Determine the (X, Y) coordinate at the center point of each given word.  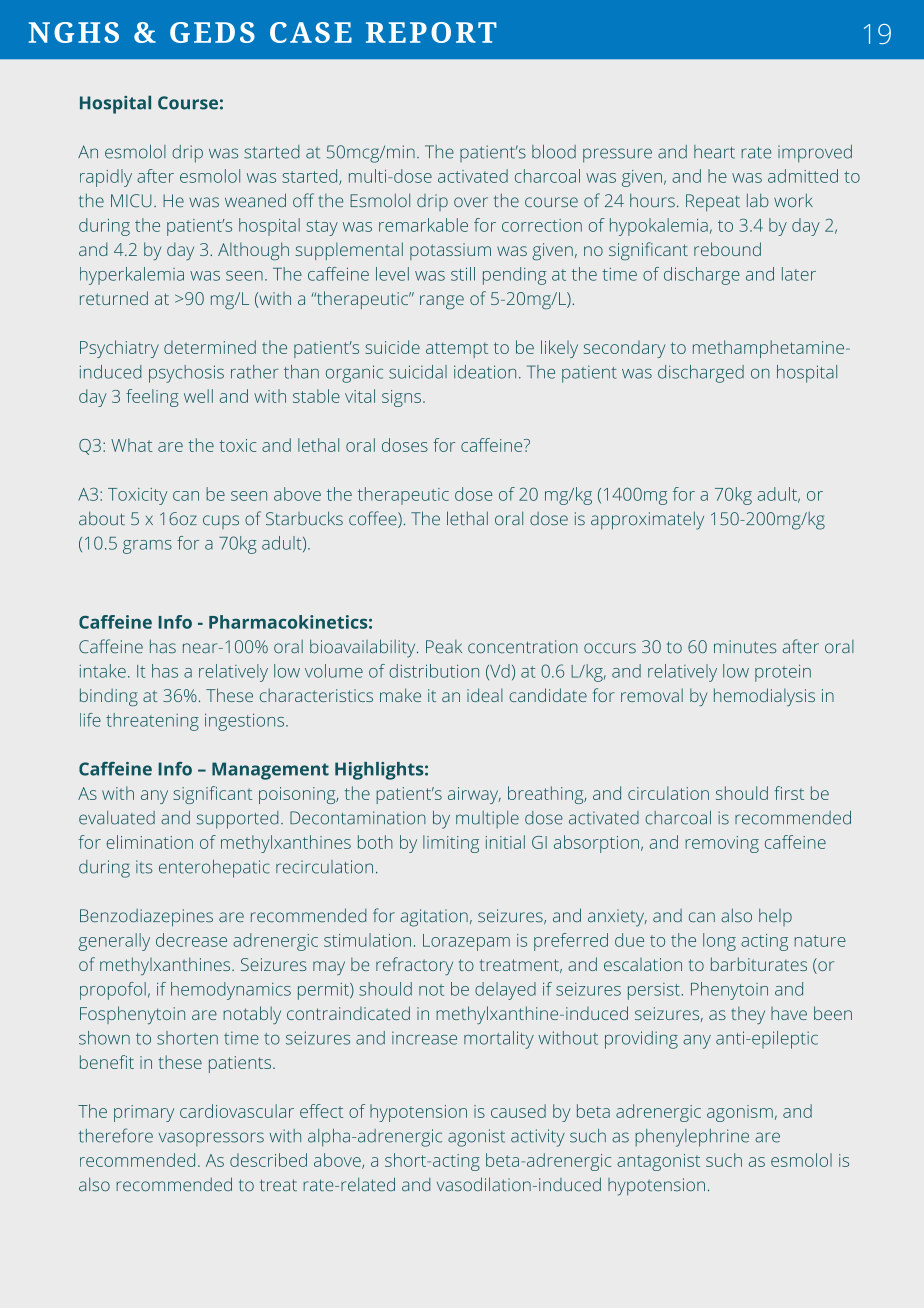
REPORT (431, 32)
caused (518, 1111)
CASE (311, 32)
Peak (444, 646)
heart (714, 152)
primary (144, 1113)
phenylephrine (692, 1138)
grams (147, 547)
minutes (745, 647)
